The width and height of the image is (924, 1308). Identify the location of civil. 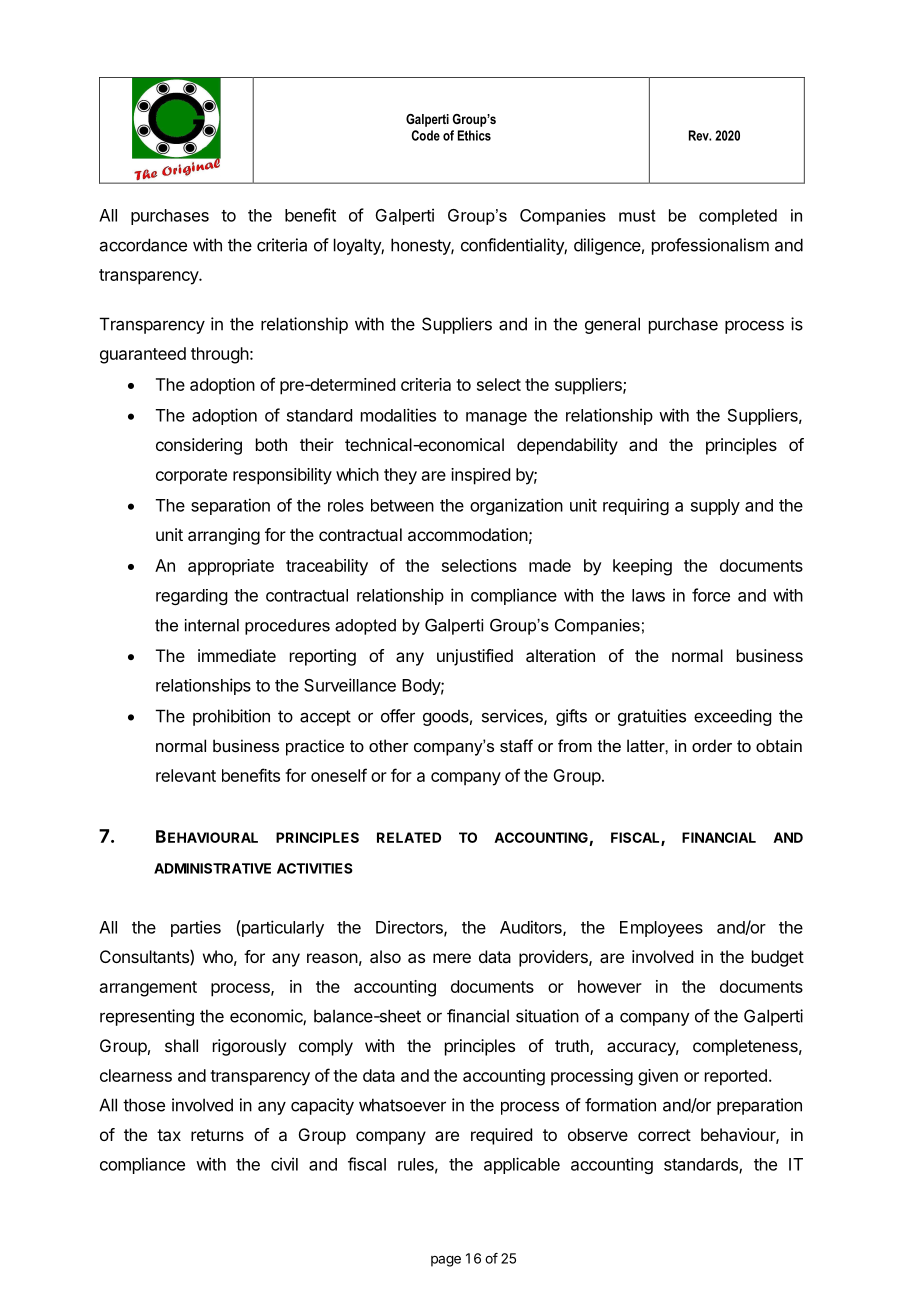
(284, 1164).
